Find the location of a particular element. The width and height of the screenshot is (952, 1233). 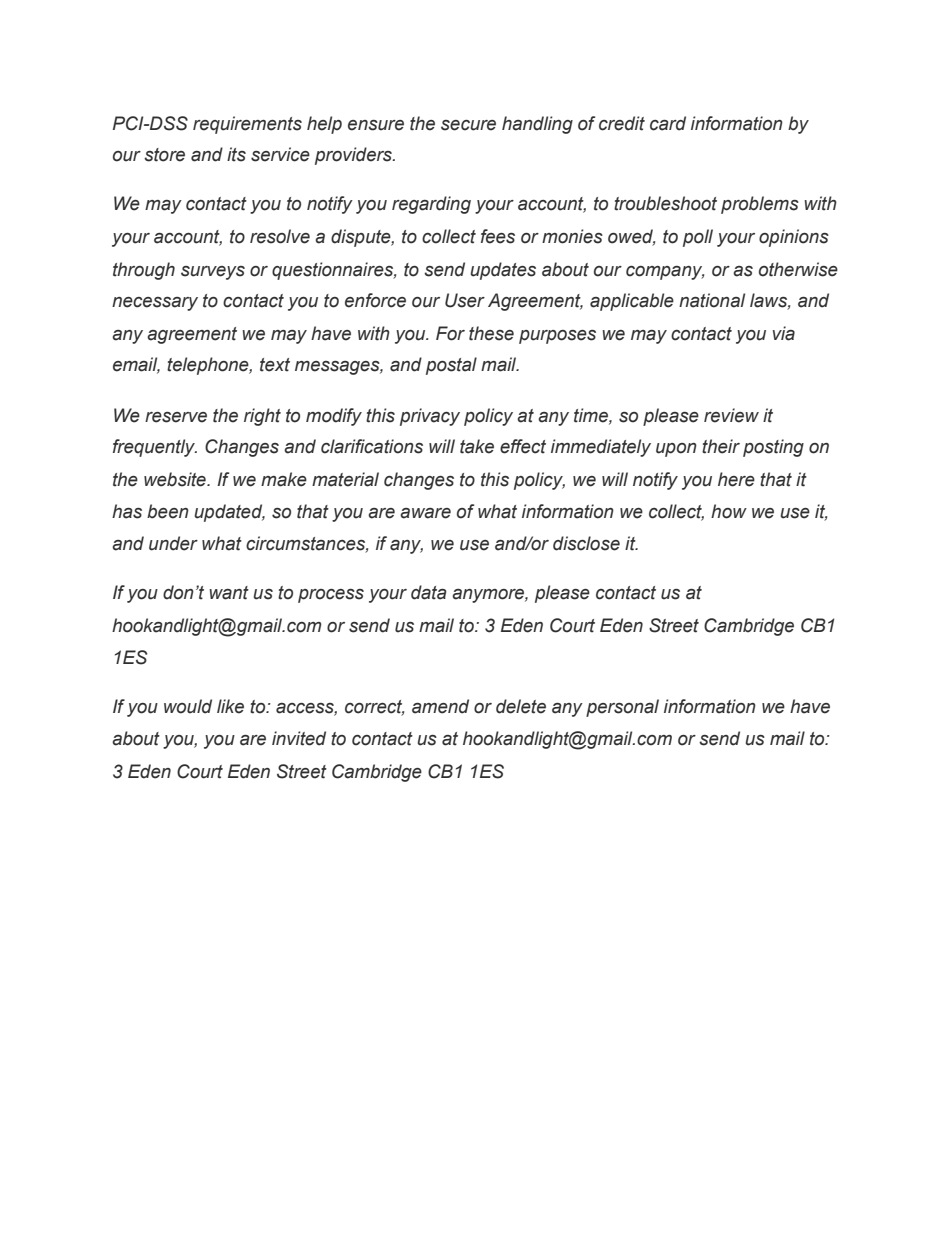

its is located at coordinates (236, 154).
